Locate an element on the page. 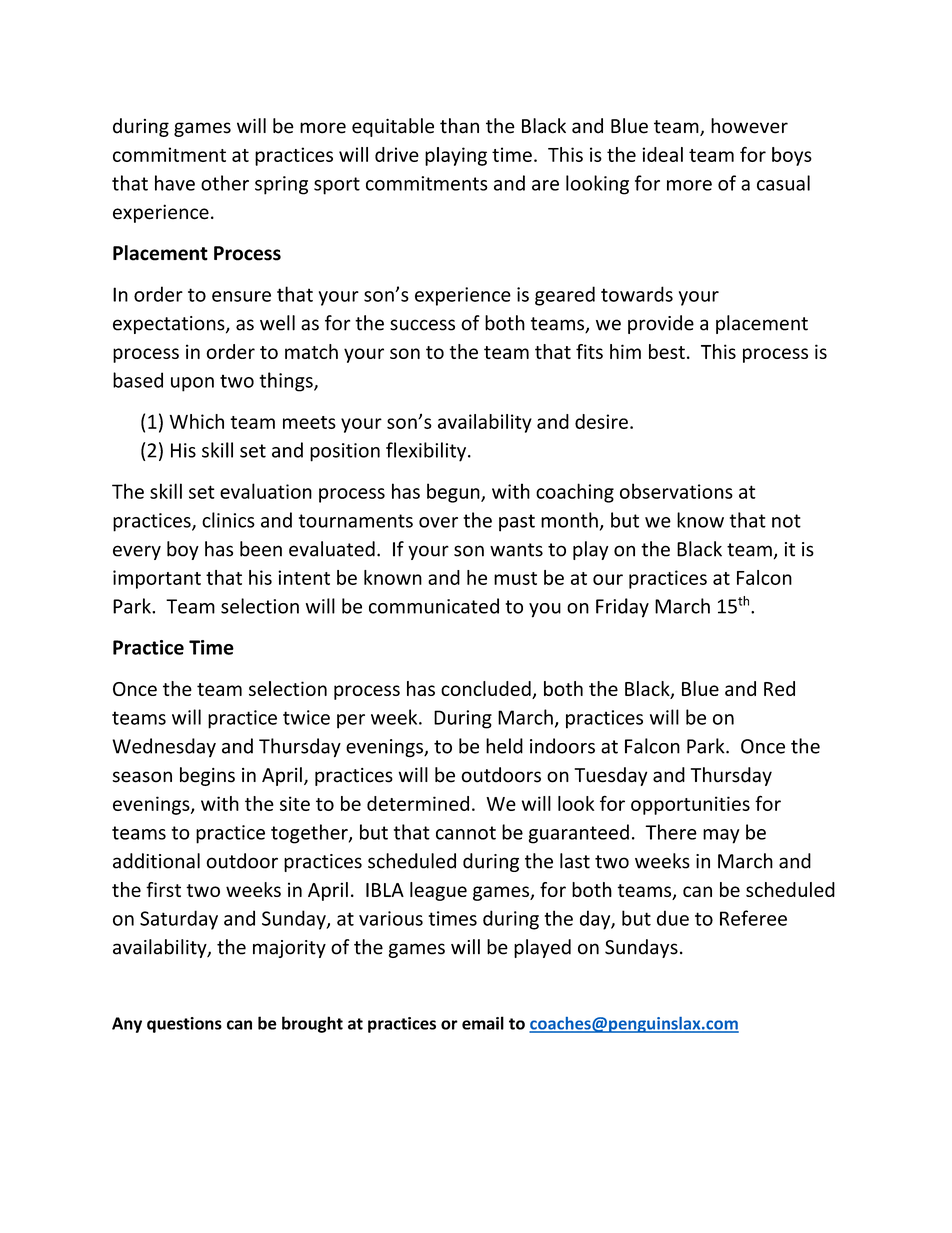 The image size is (952, 1233). communicated is located at coordinates (434, 606).
